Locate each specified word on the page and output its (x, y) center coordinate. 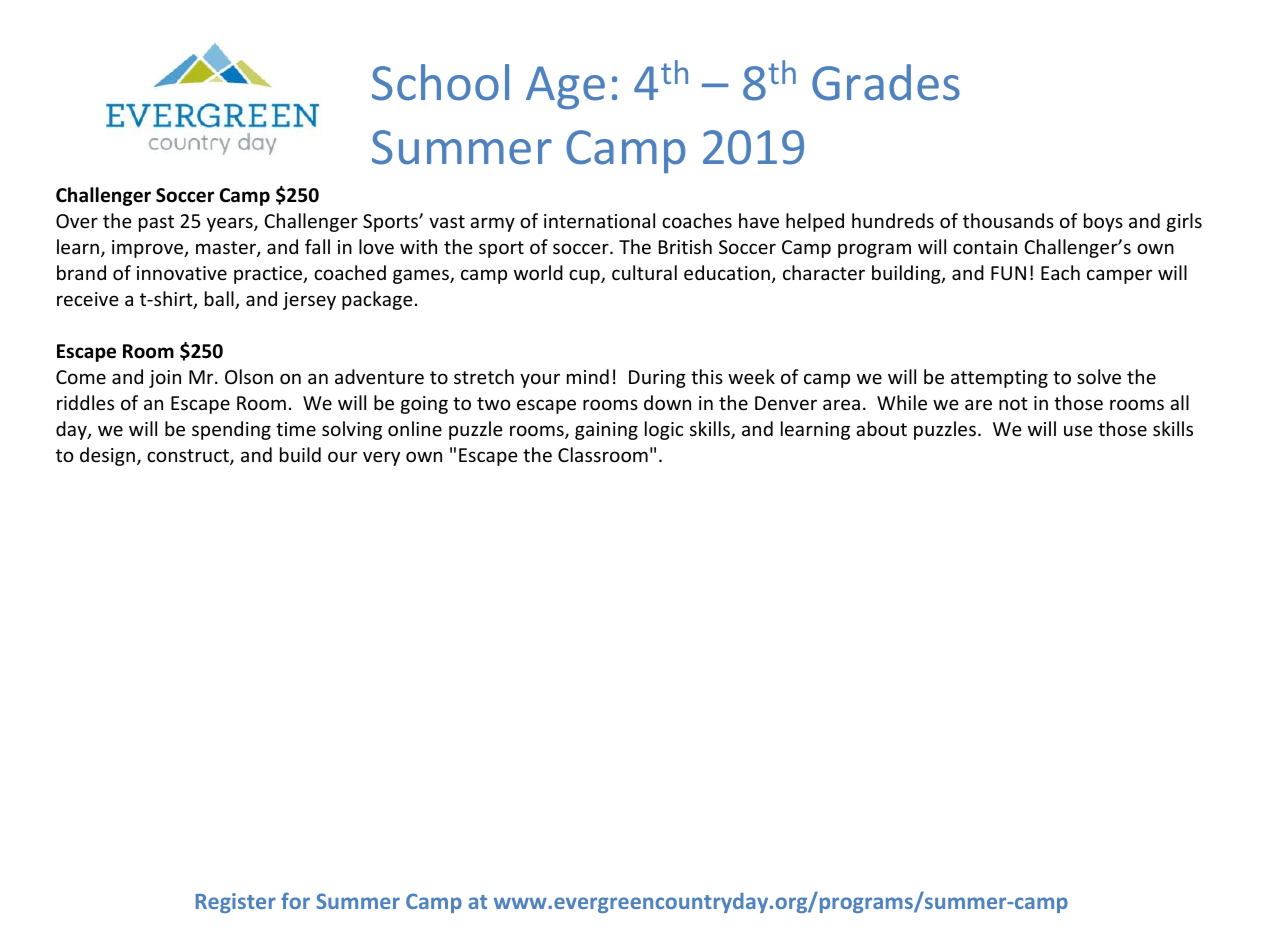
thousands (1008, 220)
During (657, 379)
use (1078, 430)
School (440, 82)
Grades (886, 82)
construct (189, 457)
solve (1099, 376)
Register (236, 903)
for (295, 900)
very (381, 458)
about (881, 428)
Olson (249, 376)
